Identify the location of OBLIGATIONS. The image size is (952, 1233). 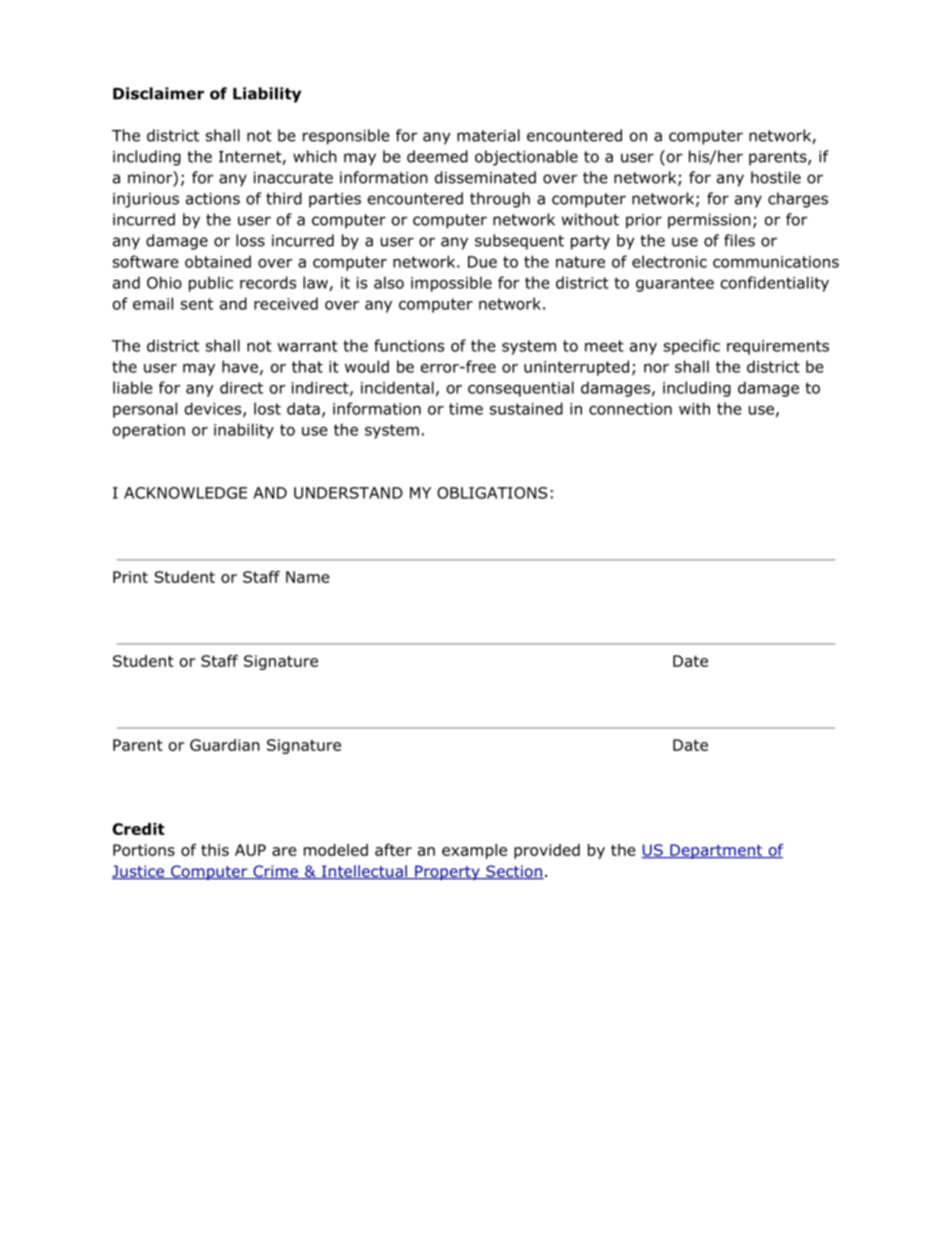
(492, 493).
